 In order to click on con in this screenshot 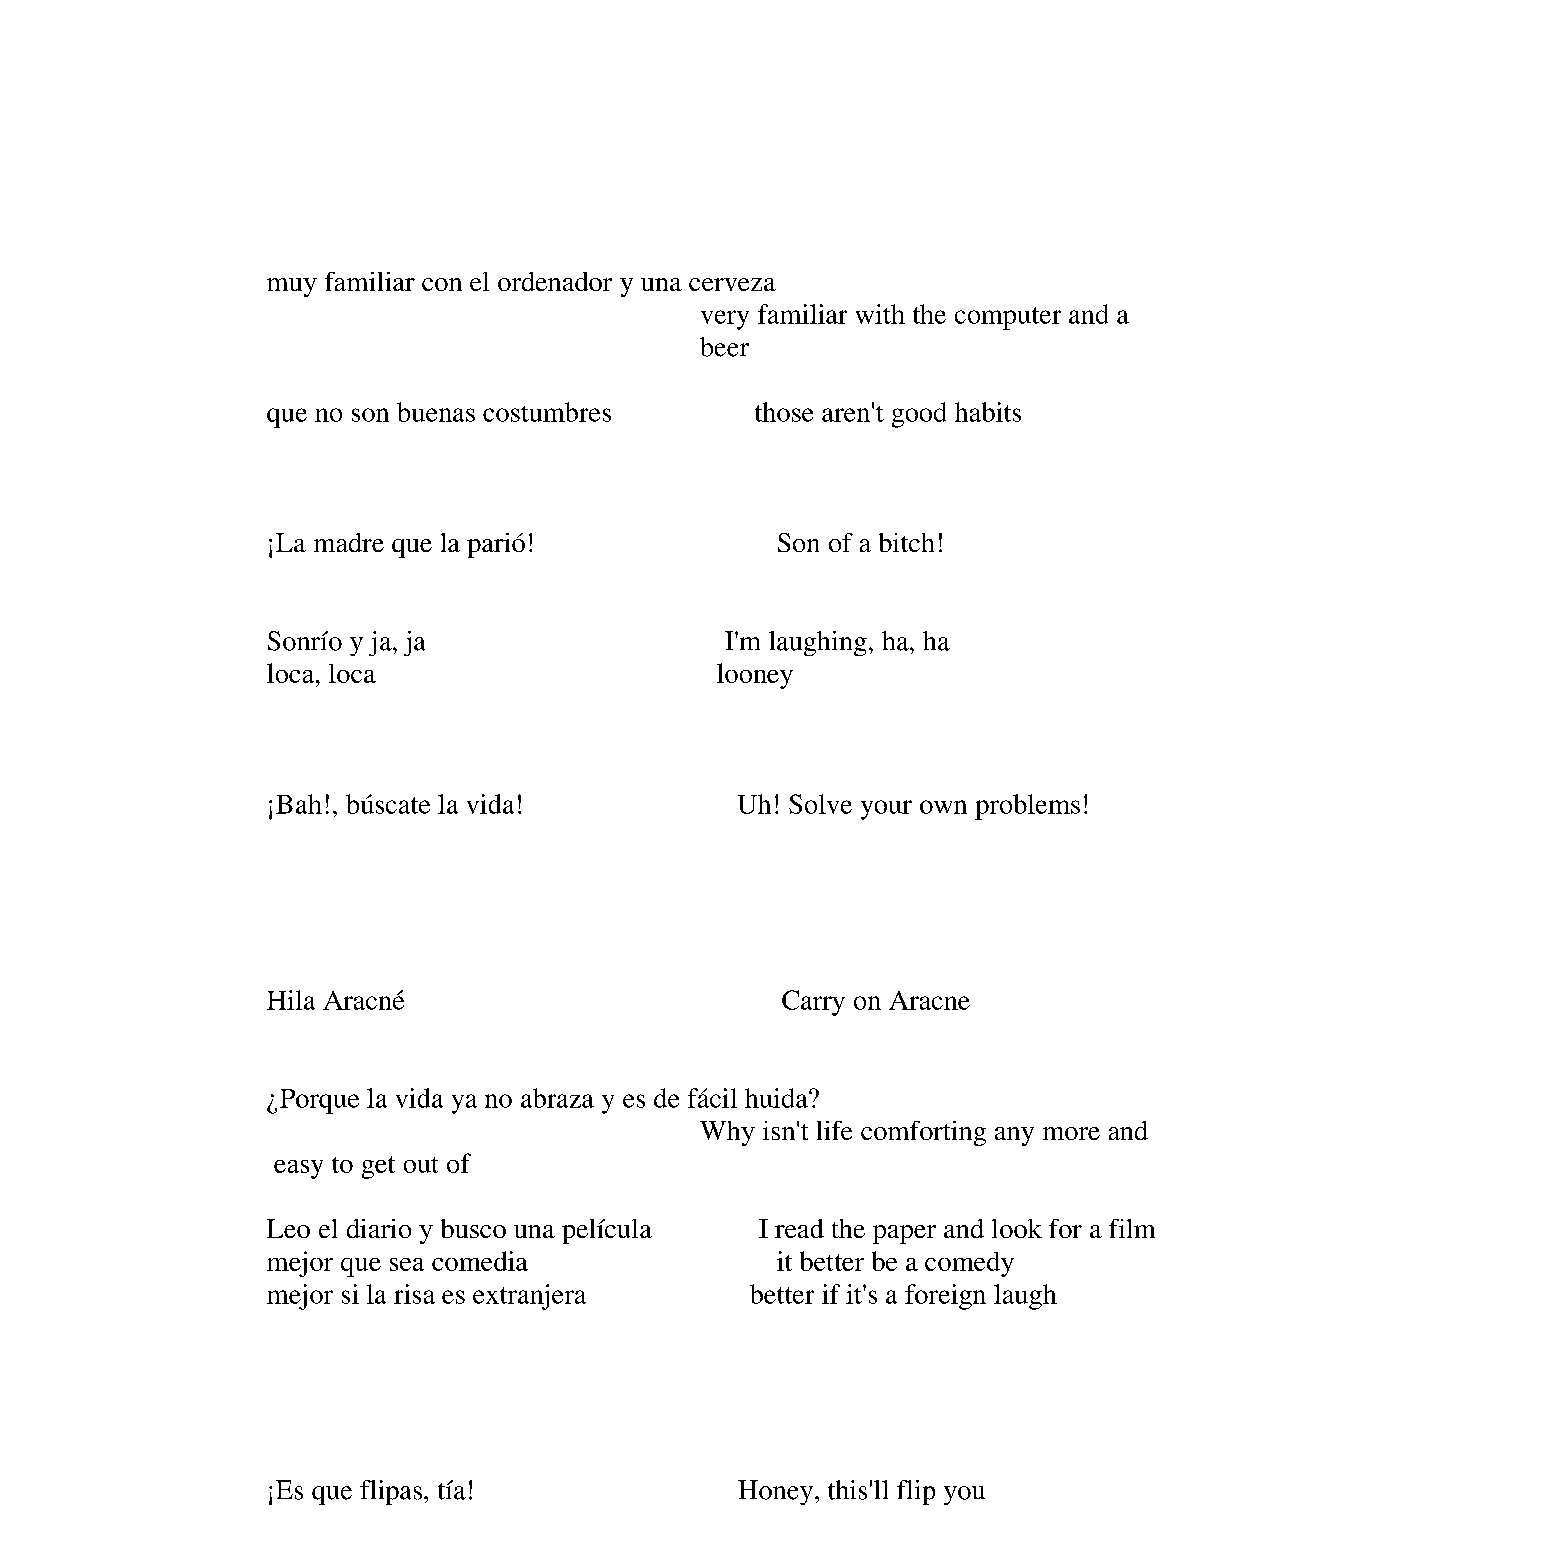, I will do `click(442, 284)`.
